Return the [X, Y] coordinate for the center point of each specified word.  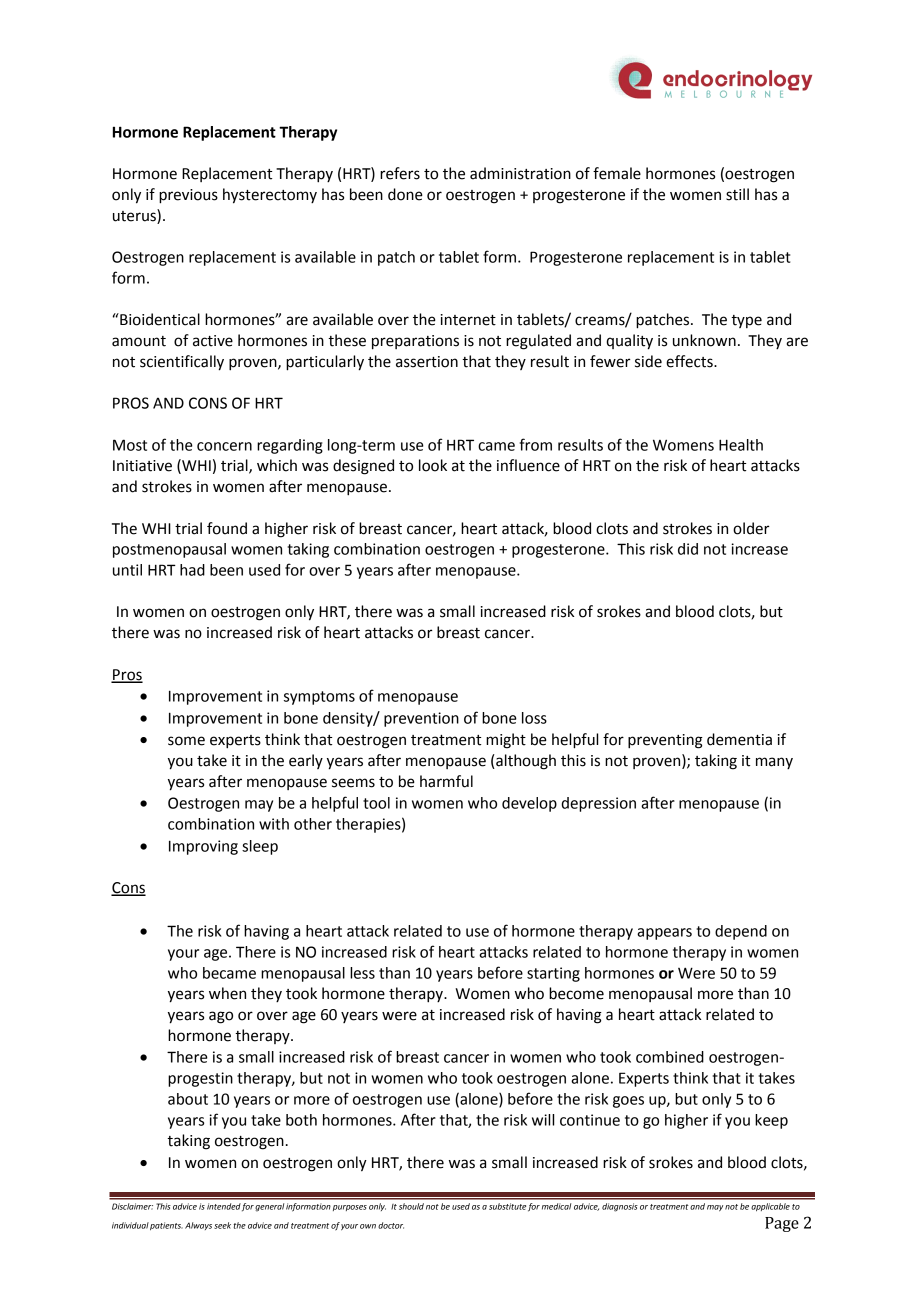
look [433, 465]
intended [224, 1206]
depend [741, 932]
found [227, 528]
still [737, 194]
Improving [203, 847]
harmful [446, 781]
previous [188, 196]
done [405, 194]
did [688, 549]
